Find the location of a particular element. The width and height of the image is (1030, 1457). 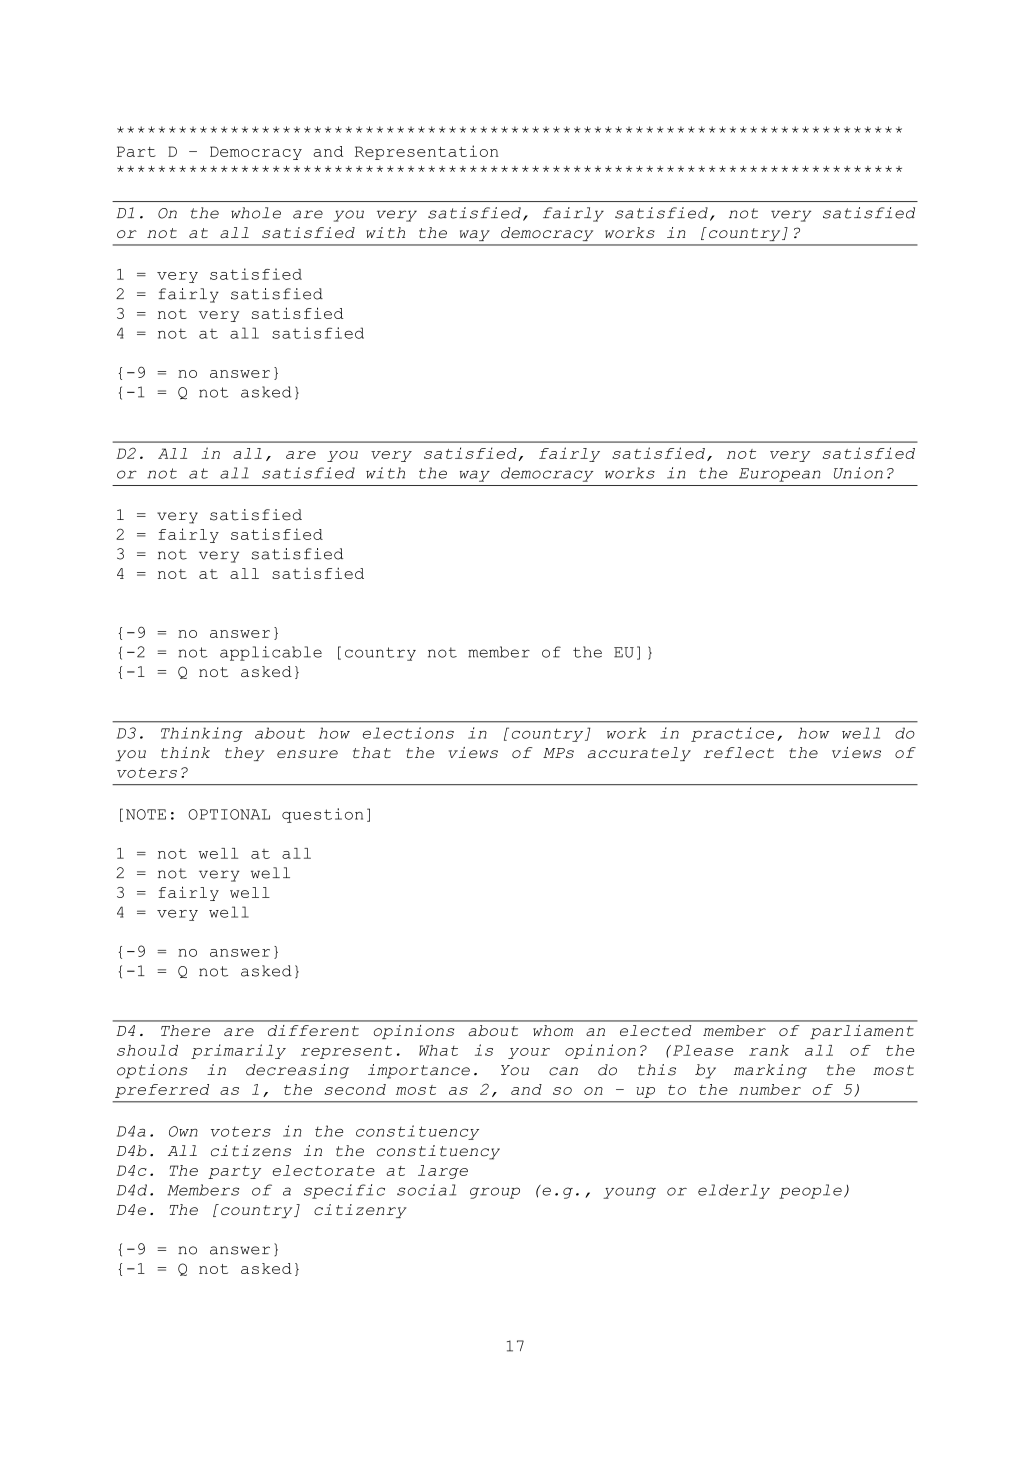

applicable is located at coordinates (271, 653).
